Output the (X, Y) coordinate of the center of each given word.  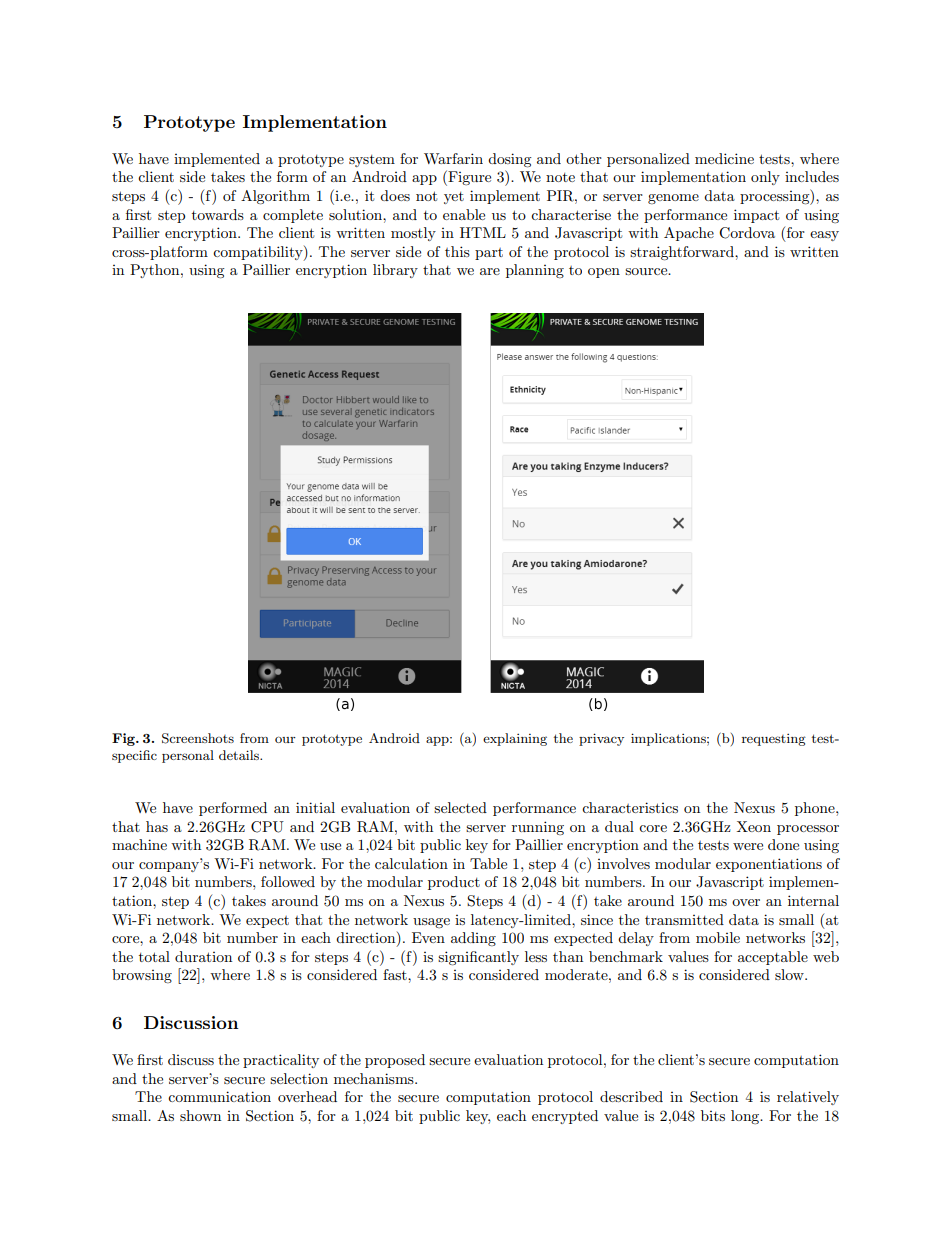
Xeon (754, 826)
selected (460, 807)
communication (219, 1096)
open (604, 273)
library (395, 271)
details (240, 755)
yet (454, 198)
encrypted (565, 1117)
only (765, 178)
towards (218, 214)
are (490, 271)
